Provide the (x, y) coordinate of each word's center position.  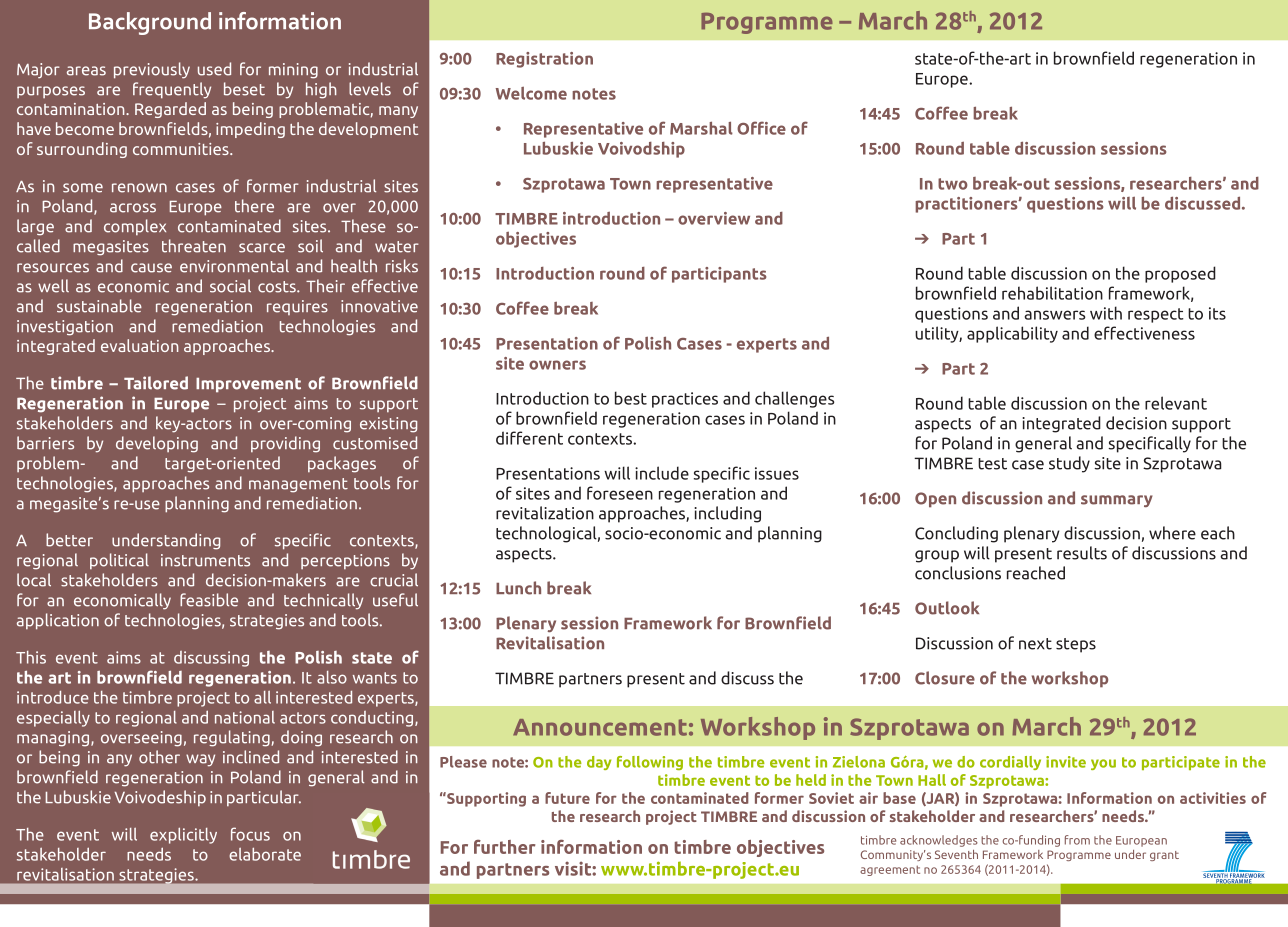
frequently (172, 90)
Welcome (531, 93)
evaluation (140, 345)
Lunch (518, 588)
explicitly (183, 836)
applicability (1012, 334)
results (1082, 553)
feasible (209, 600)
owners (557, 365)
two (953, 184)
